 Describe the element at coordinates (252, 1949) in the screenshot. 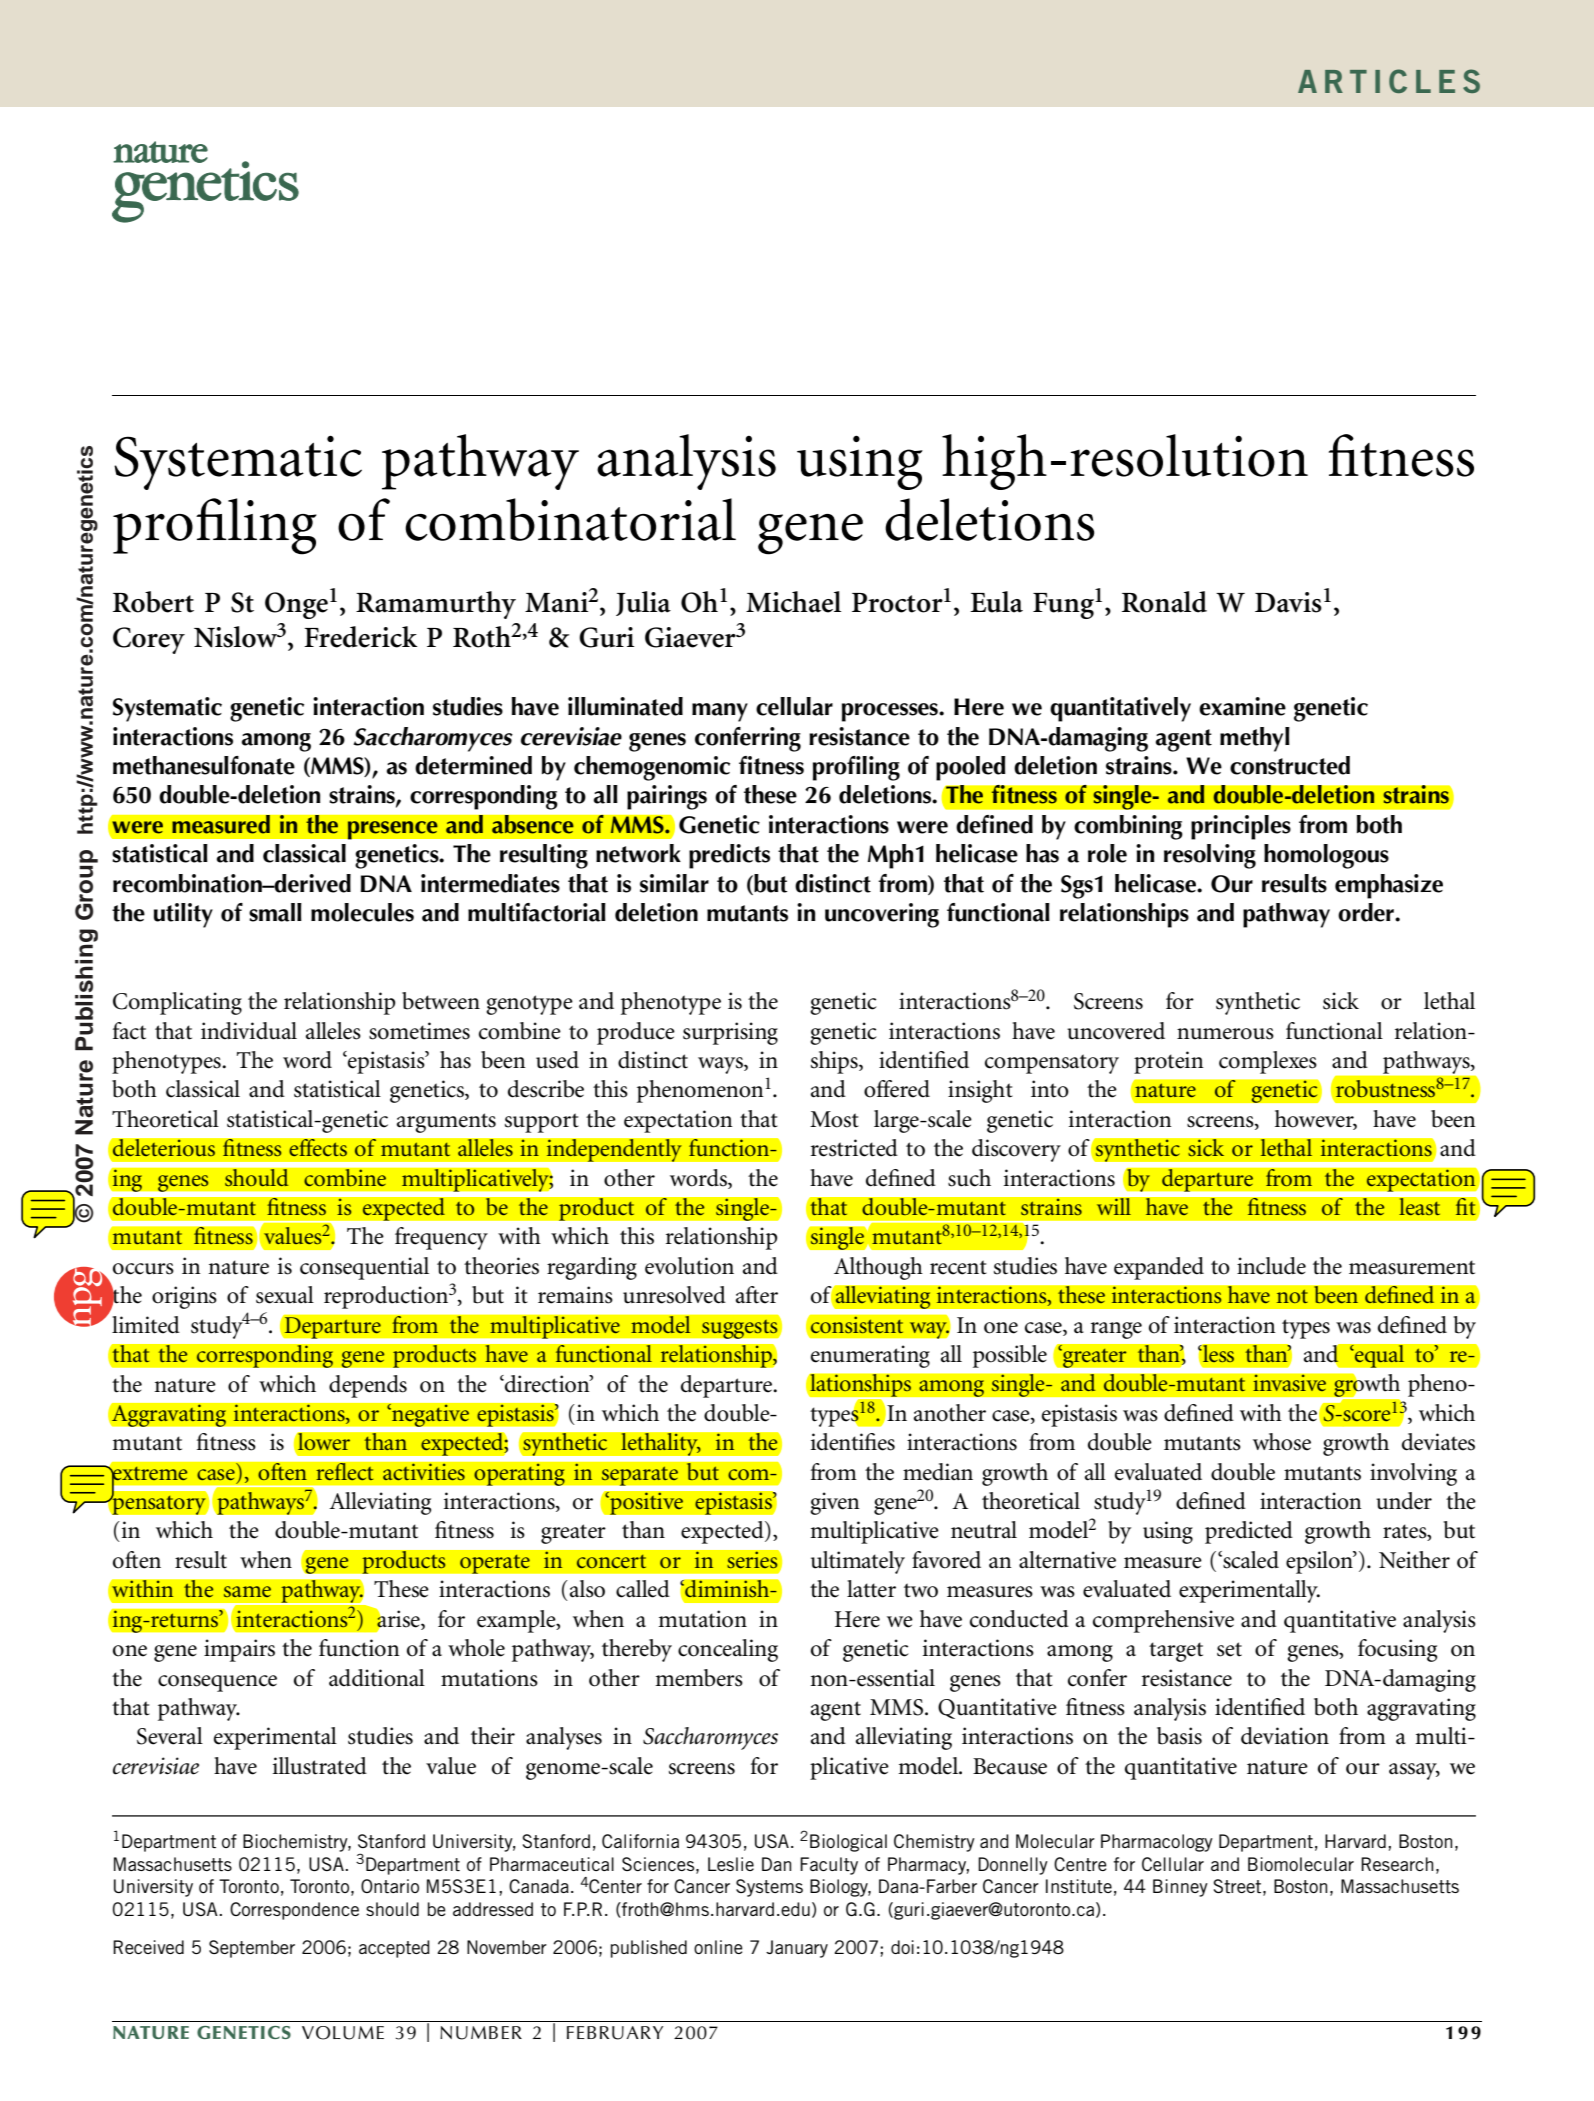

I see `September` at that location.
